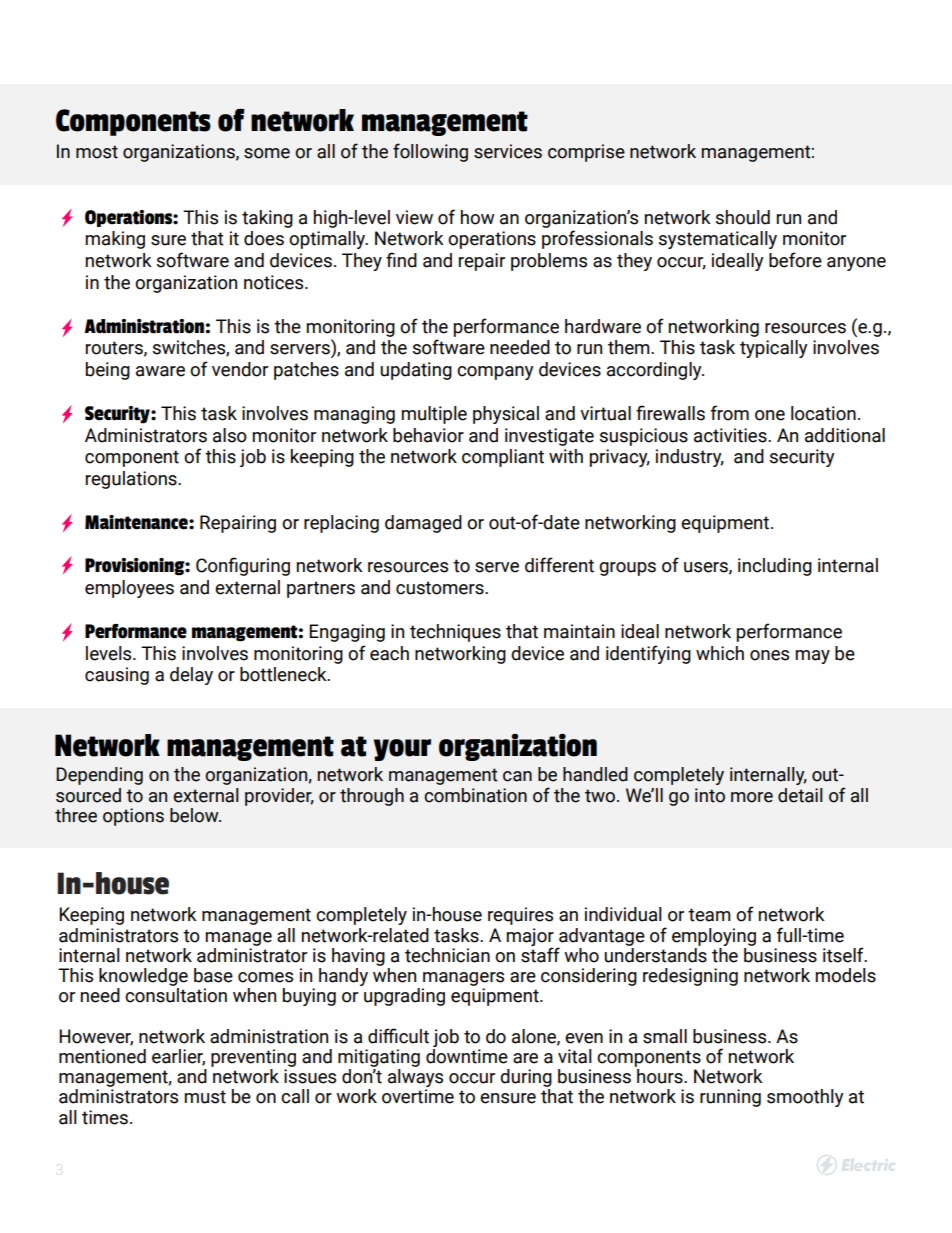 This screenshot has width=952, height=1233. Describe the element at coordinates (195, 815) in the screenshot. I see `below` at that location.
